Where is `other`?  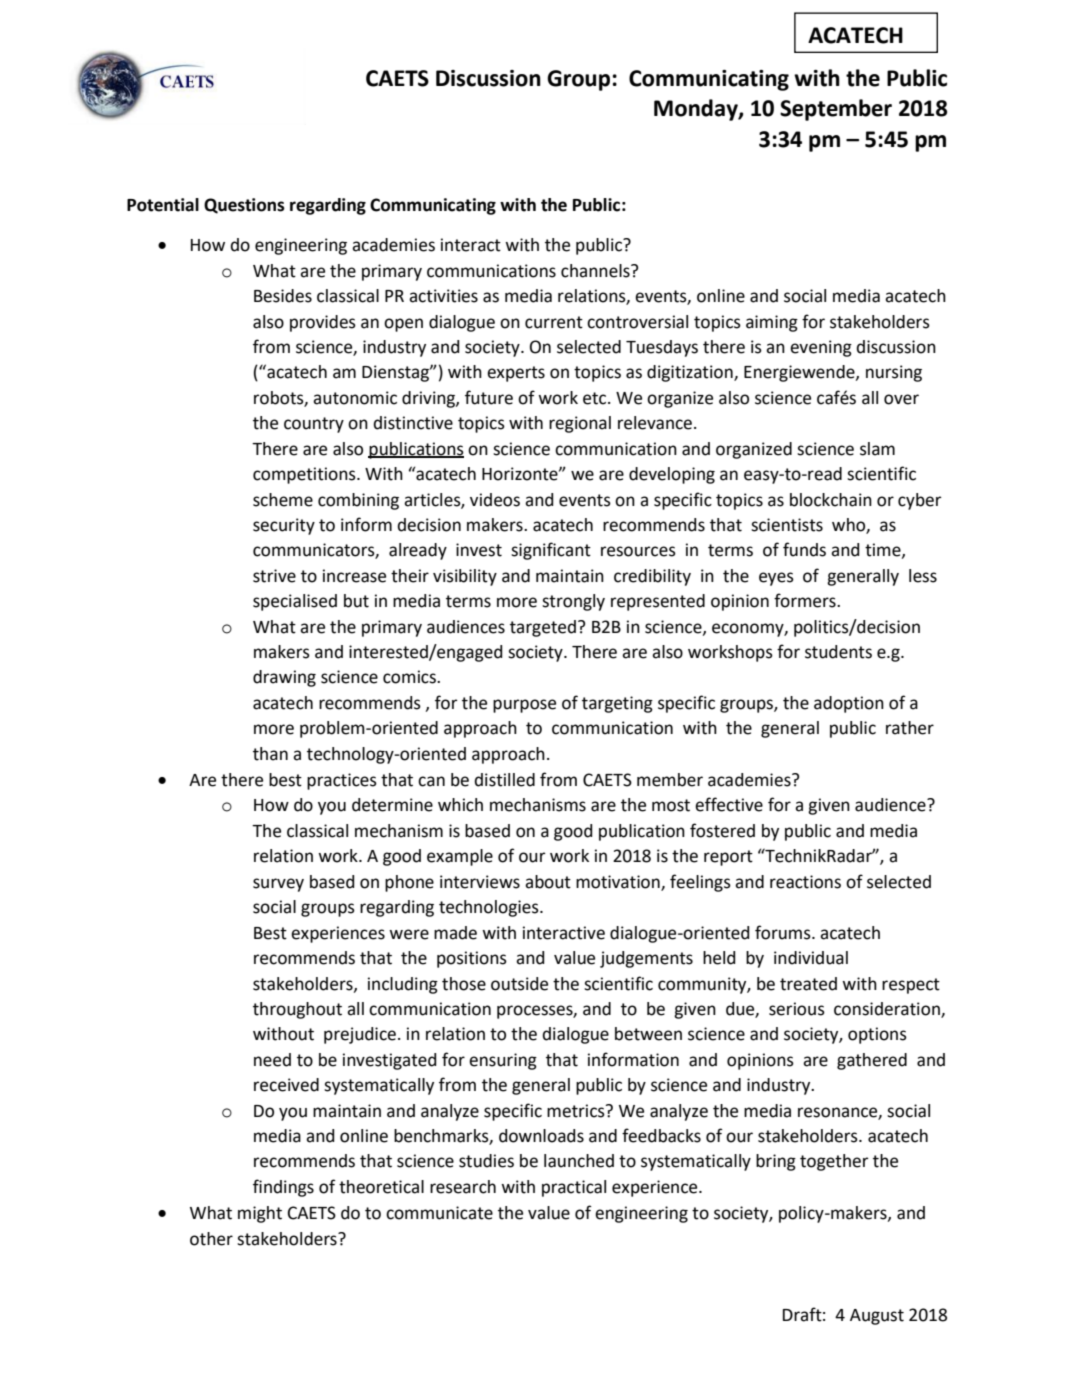
other is located at coordinates (211, 1239).
